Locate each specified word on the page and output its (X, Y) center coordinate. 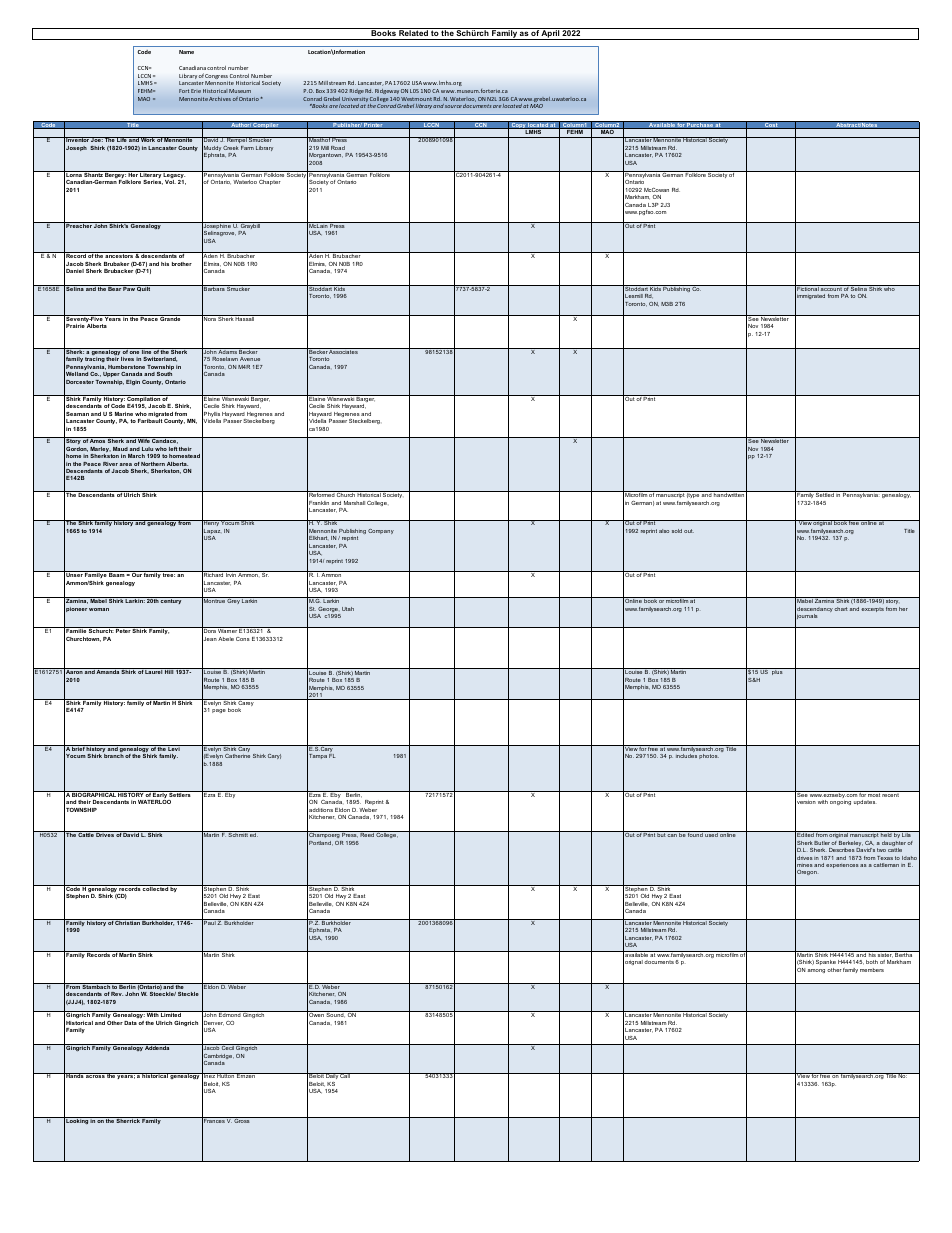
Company (381, 531)
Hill (169, 671)
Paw (129, 288)
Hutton (226, 1075)
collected (155, 888)
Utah (348, 609)
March (136, 456)
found (695, 834)
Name (186, 52)
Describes (842, 850)
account (831, 288)
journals (806, 617)
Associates (344, 351)
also (664, 531)
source (453, 106)
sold (677, 531)
